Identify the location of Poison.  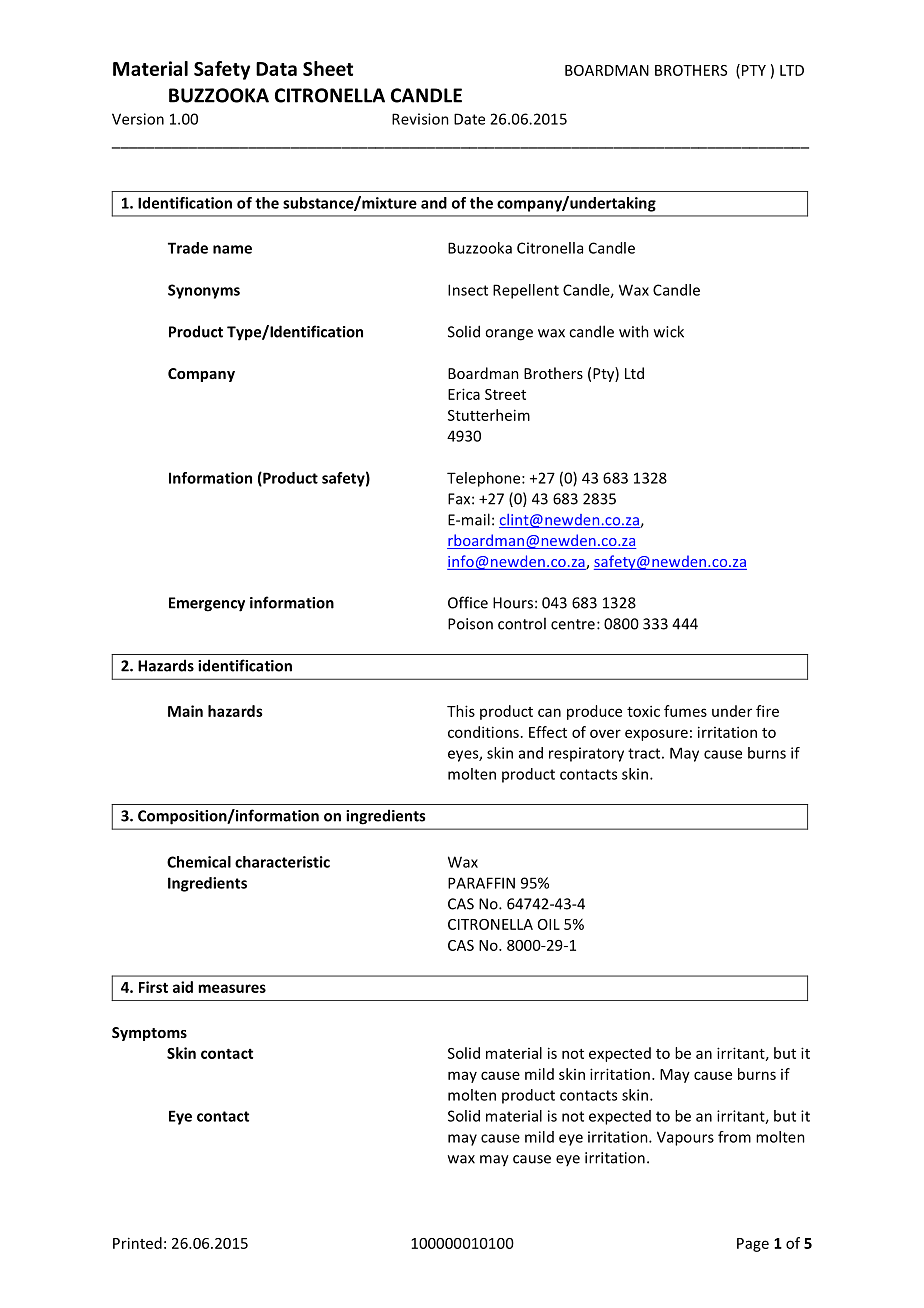
(470, 624).
